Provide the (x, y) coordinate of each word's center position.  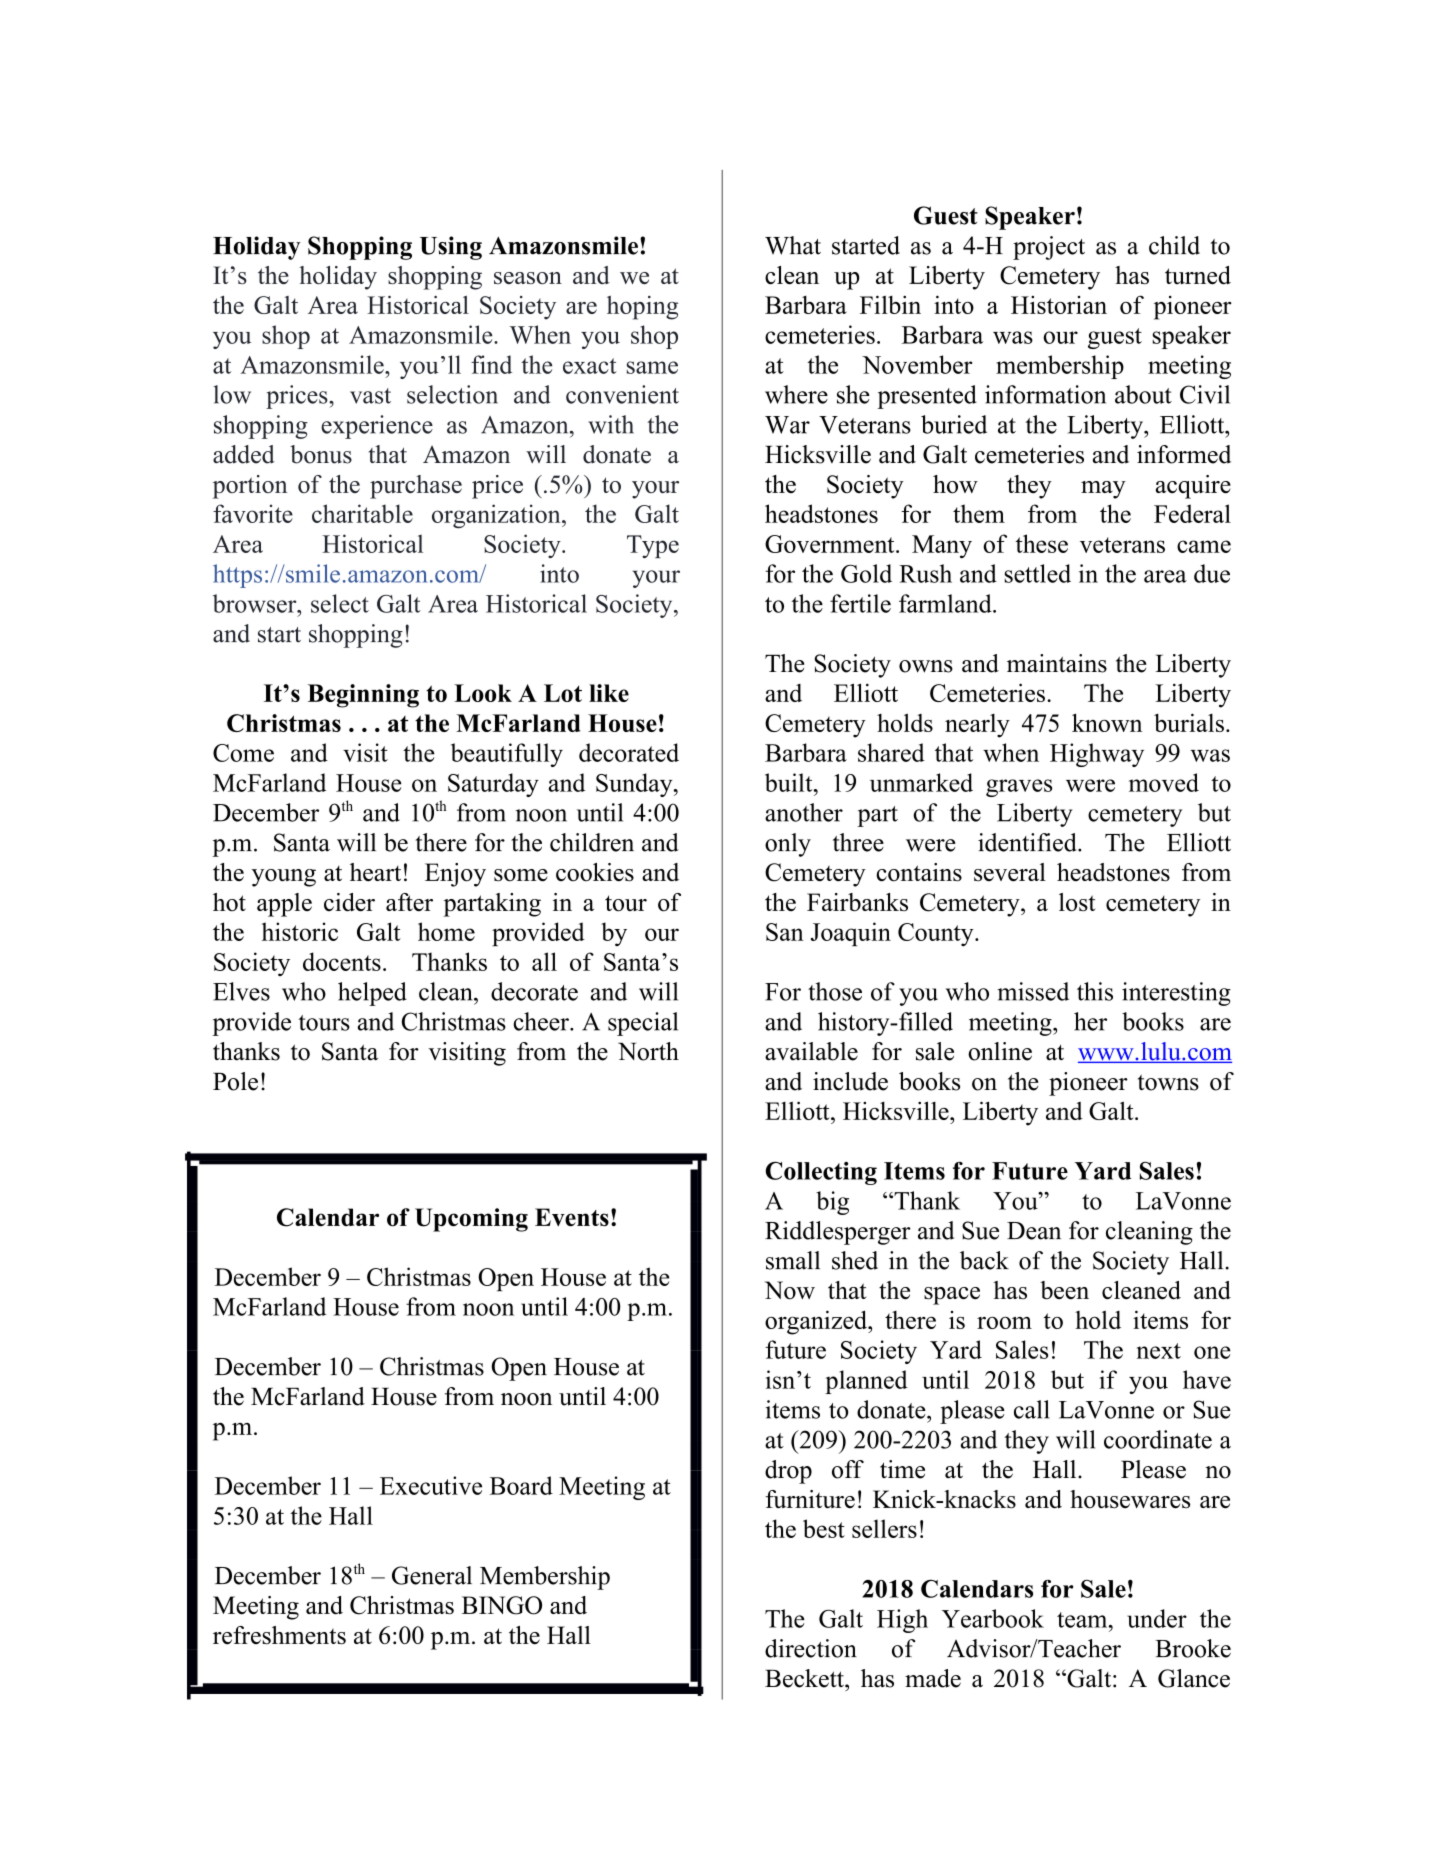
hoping (642, 308)
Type (653, 546)
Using (451, 248)
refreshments (279, 1635)
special (643, 1024)
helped (372, 994)
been (1064, 1290)
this (1095, 991)
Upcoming (471, 1220)
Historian (1059, 305)
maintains (1057, 663)
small (793, 1260)
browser (256, 603)
